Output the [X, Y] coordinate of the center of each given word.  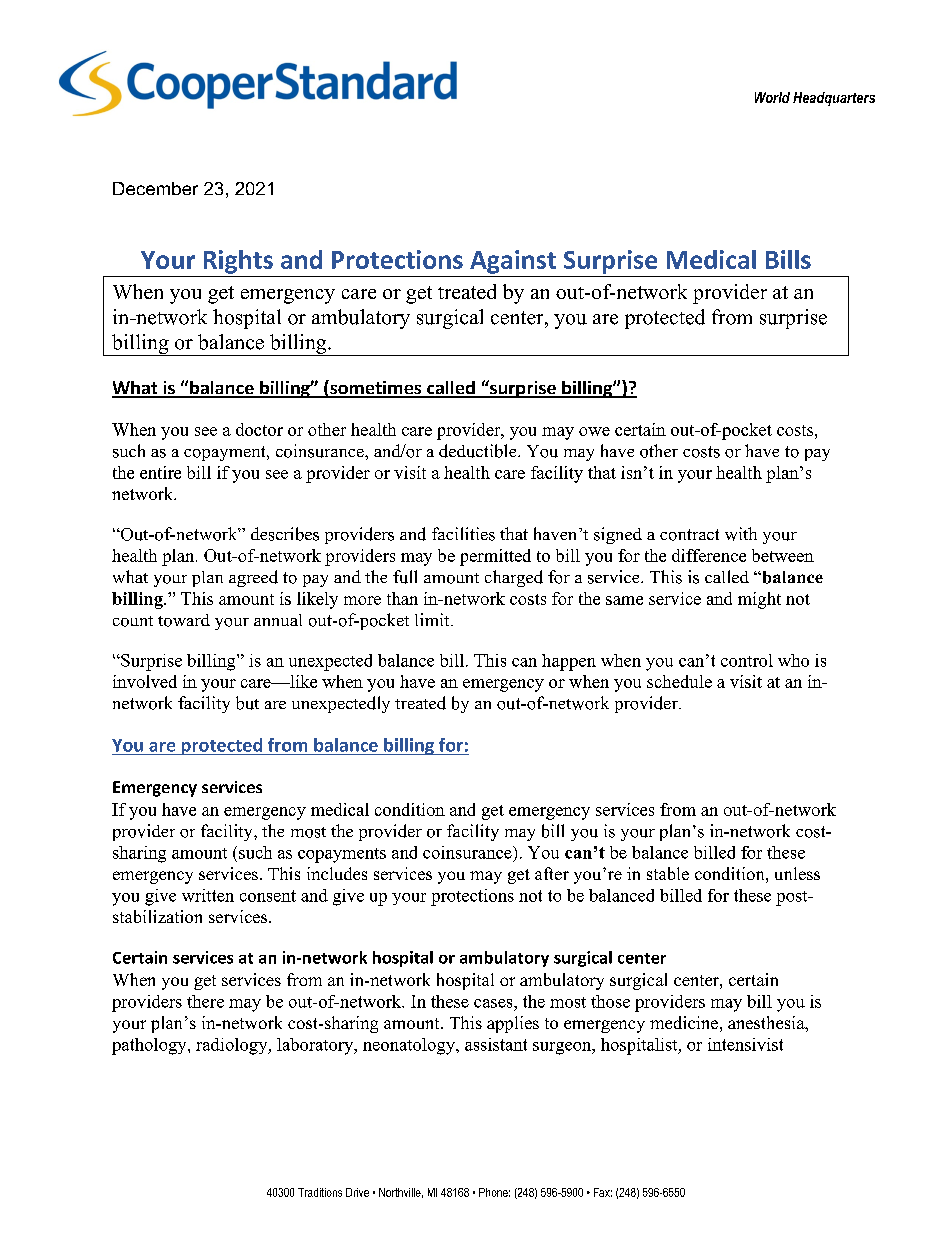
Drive [357, 1192]
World [772, 97]
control [747, 660]
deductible [479, 451]
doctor [259, 429]
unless [797, 873]
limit [433, 619]
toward [184, 620]
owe [594, 431]
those [610, 1001]
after [552, 873]
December [155, 188]
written [208, 895]
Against [513, 262]
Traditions [320, 1192]
